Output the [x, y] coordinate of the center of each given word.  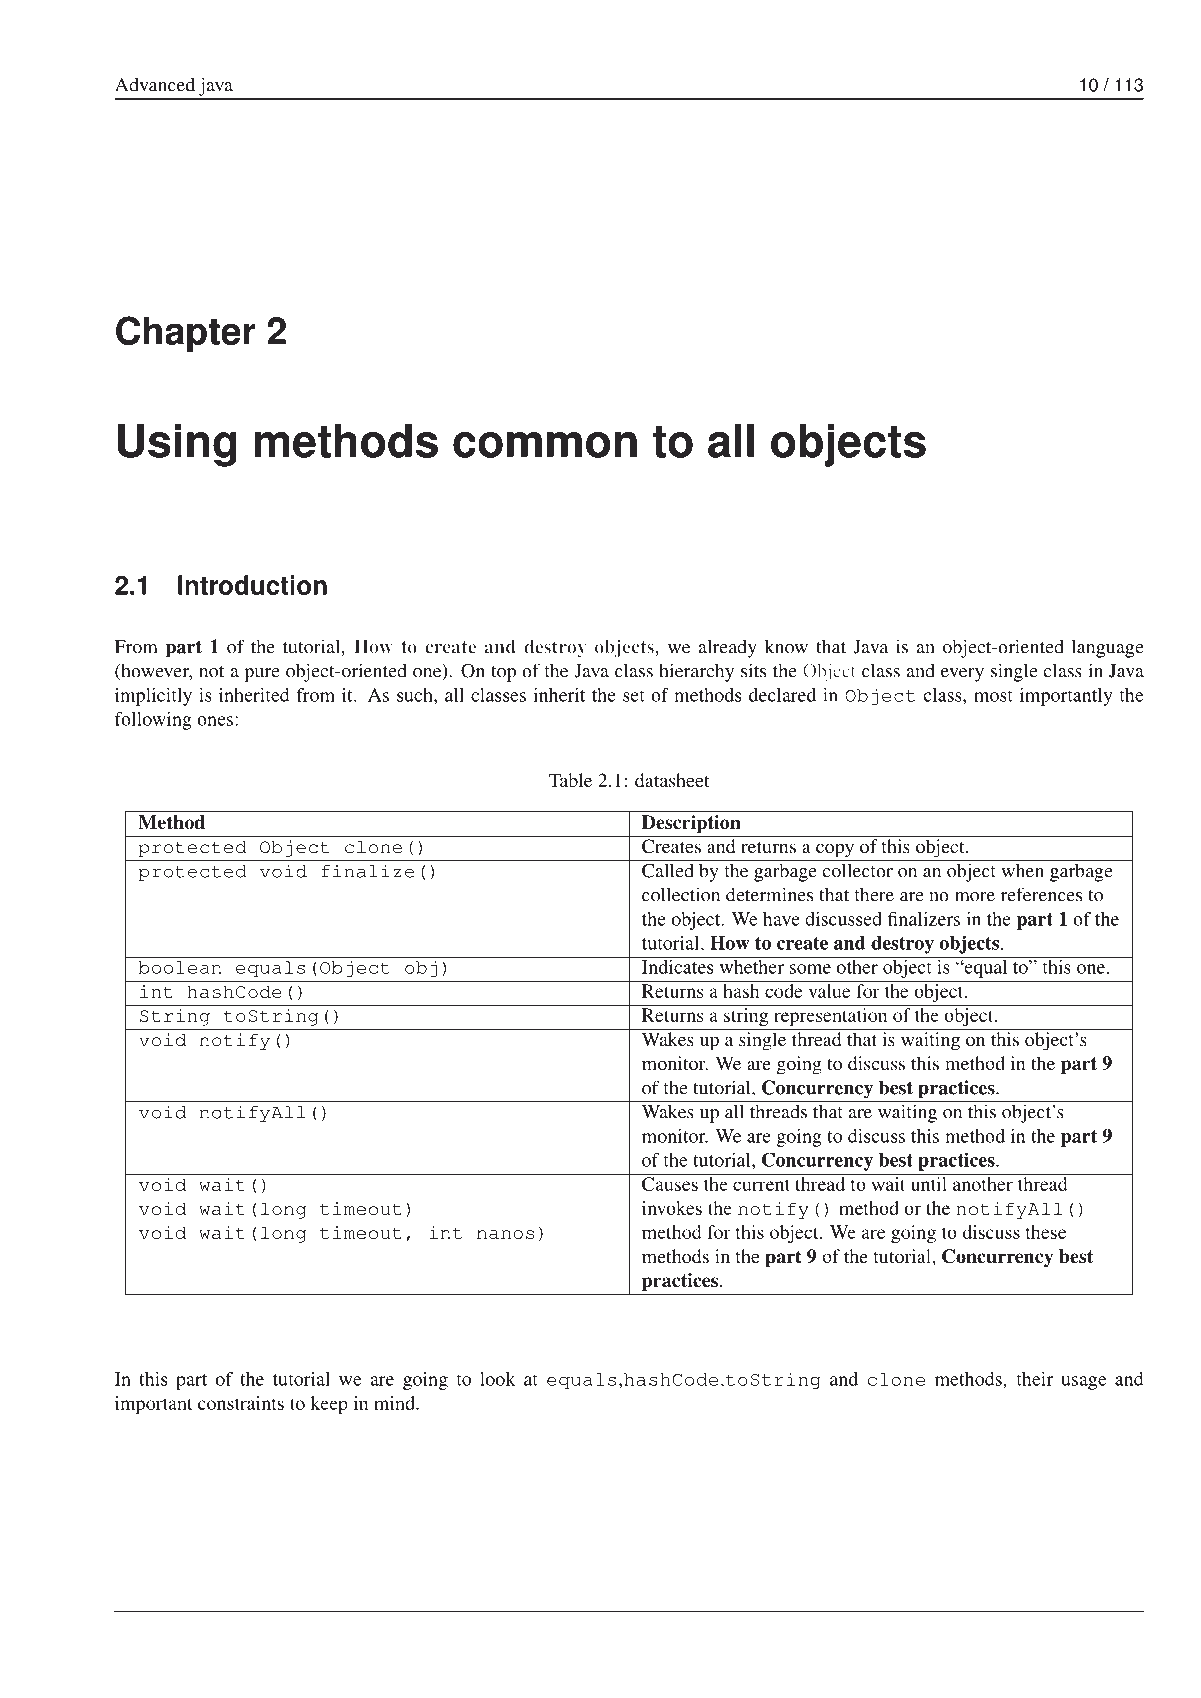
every [962, 675]
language [1108, 648]
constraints [241, 1403]
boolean [180, 967]
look [498, 1379]
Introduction [252, 585]
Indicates [677, 965]
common [545, 445]
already [727, 648]
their [1035, 1379]
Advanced [155, 84]
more [975, 897]
